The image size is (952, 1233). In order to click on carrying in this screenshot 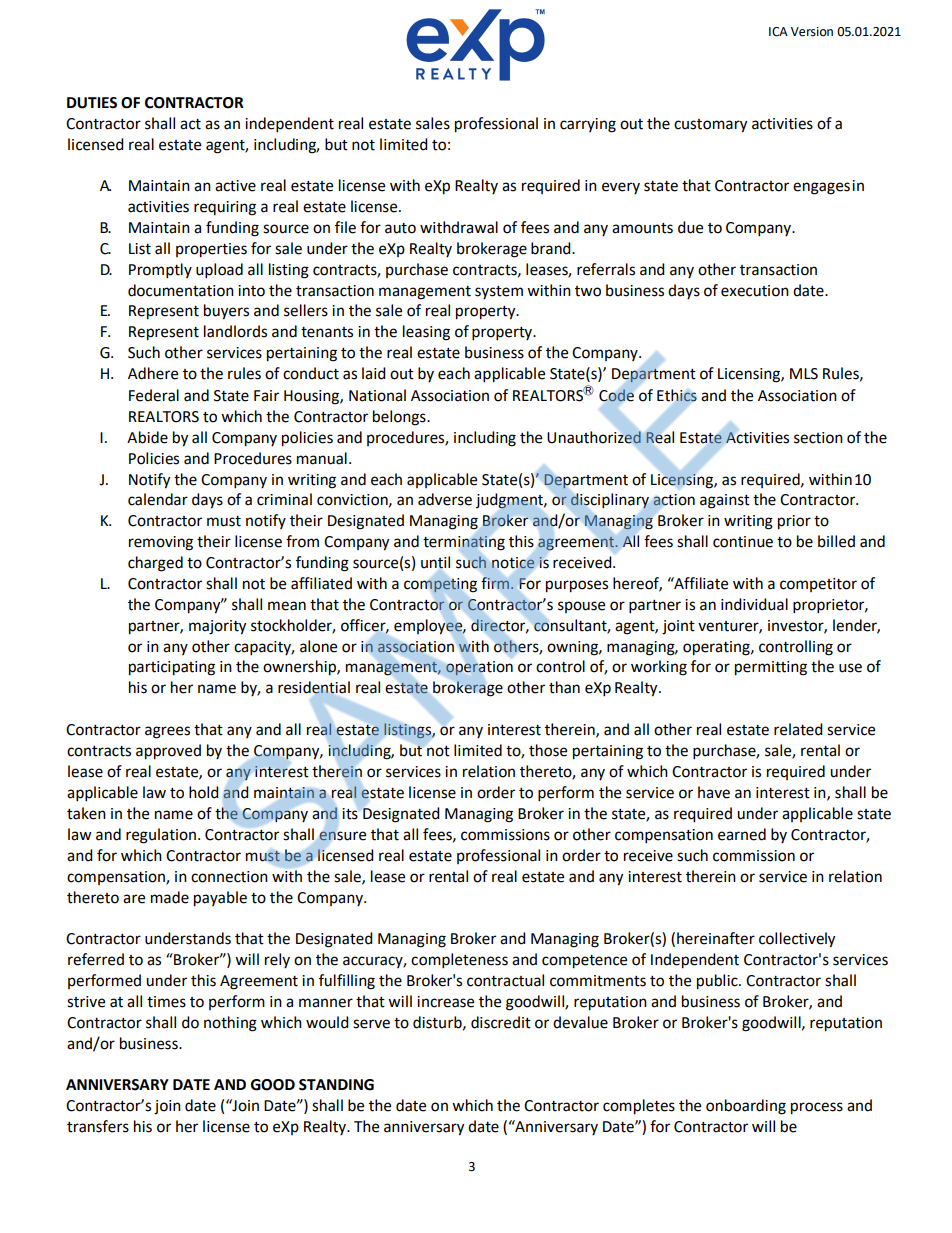, I will do `click(588, 125)`.
